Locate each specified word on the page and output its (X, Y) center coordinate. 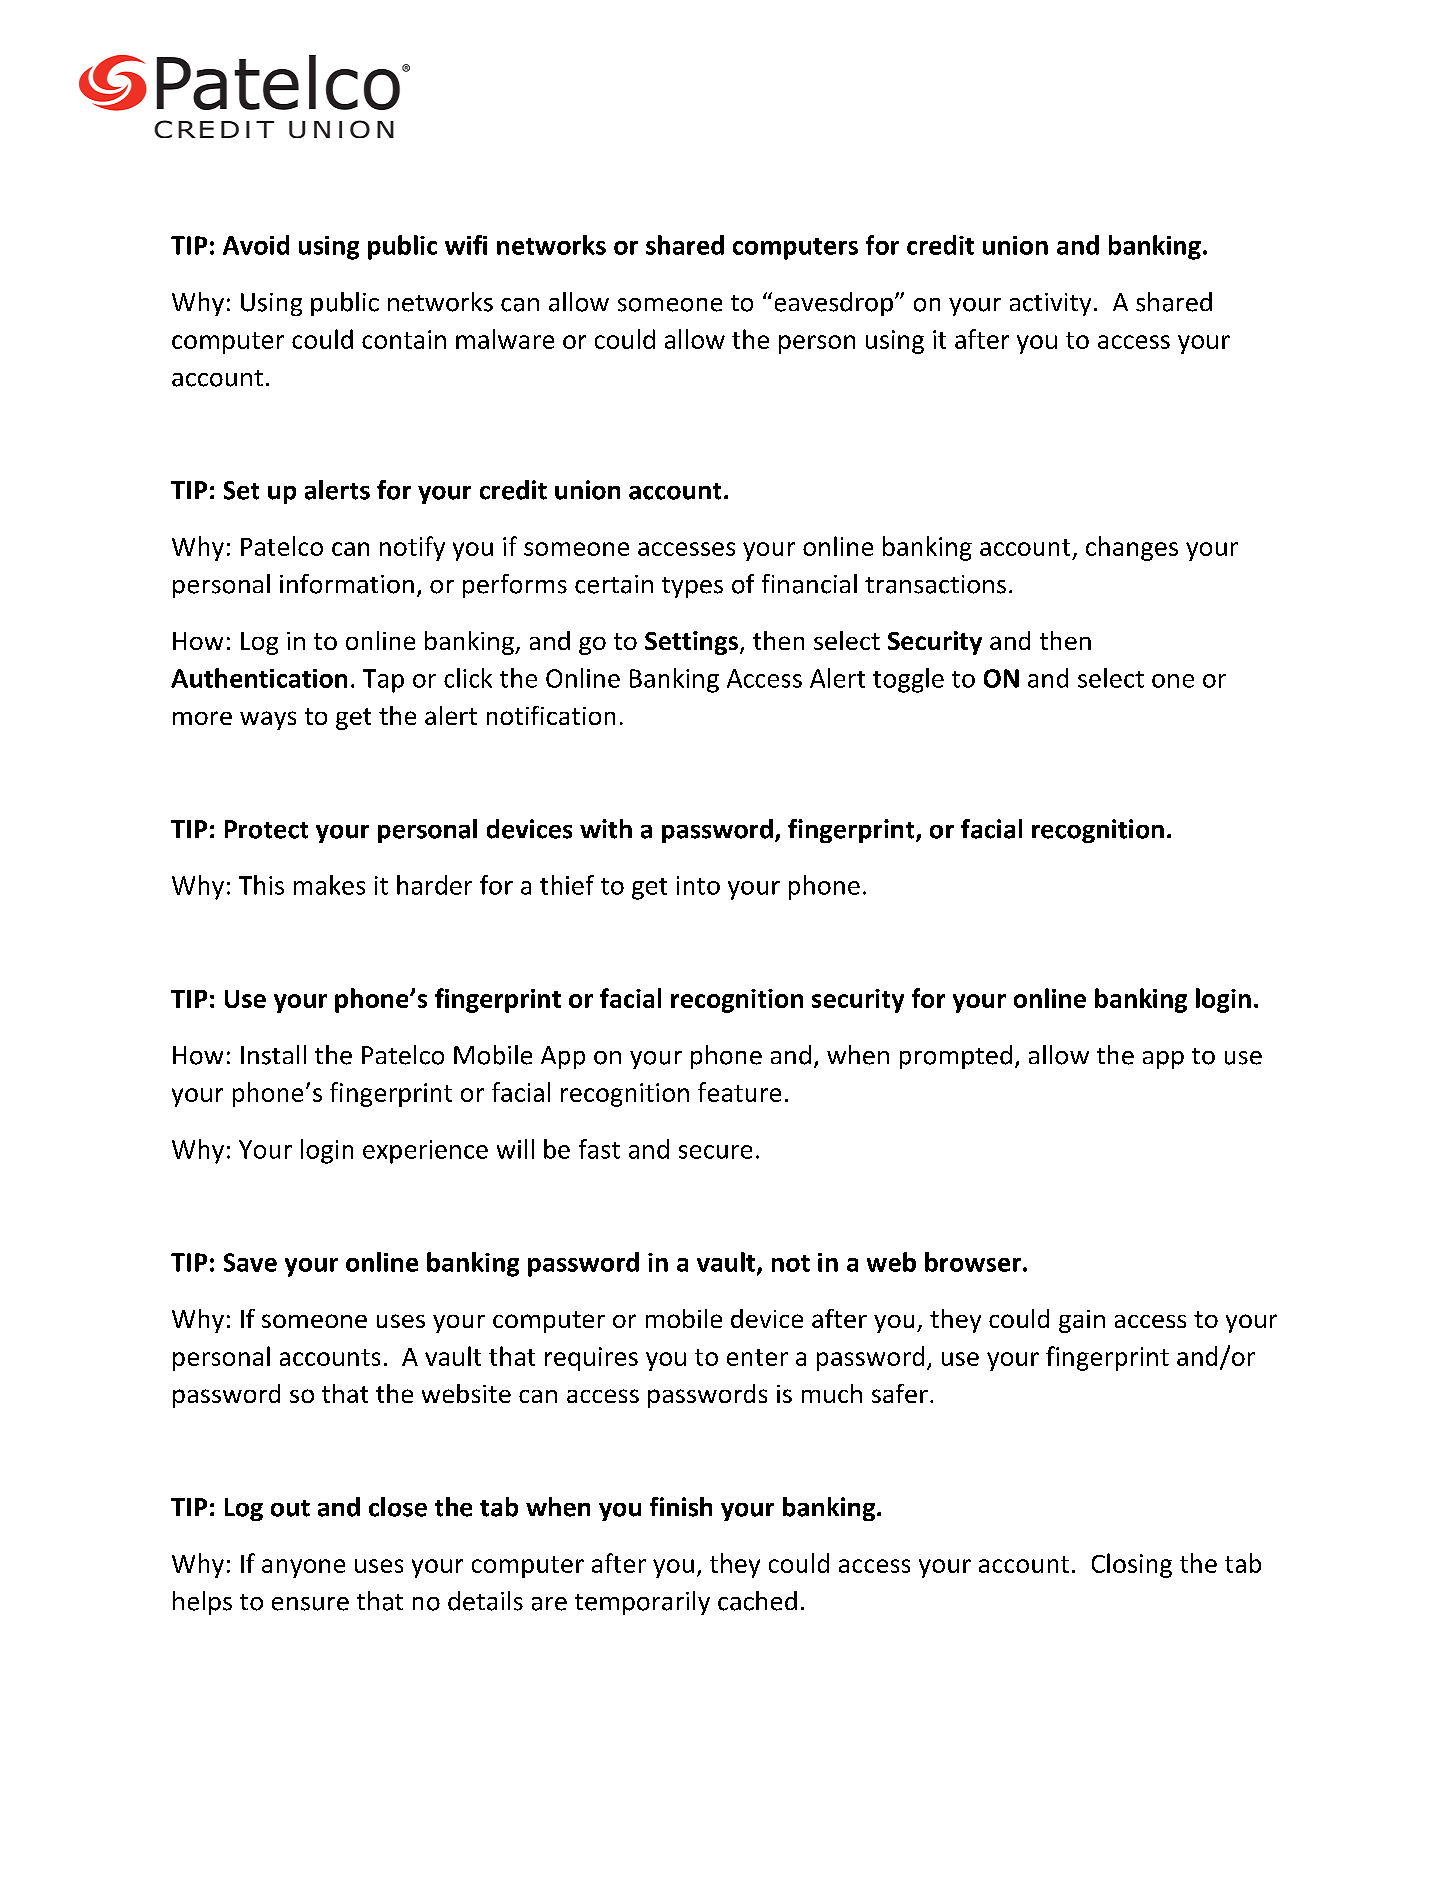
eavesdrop (834, 304)
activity (1050, 304)
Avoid (256, 245)
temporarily (642, 1603)
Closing (1132, 1565)
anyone (303, 1568)
